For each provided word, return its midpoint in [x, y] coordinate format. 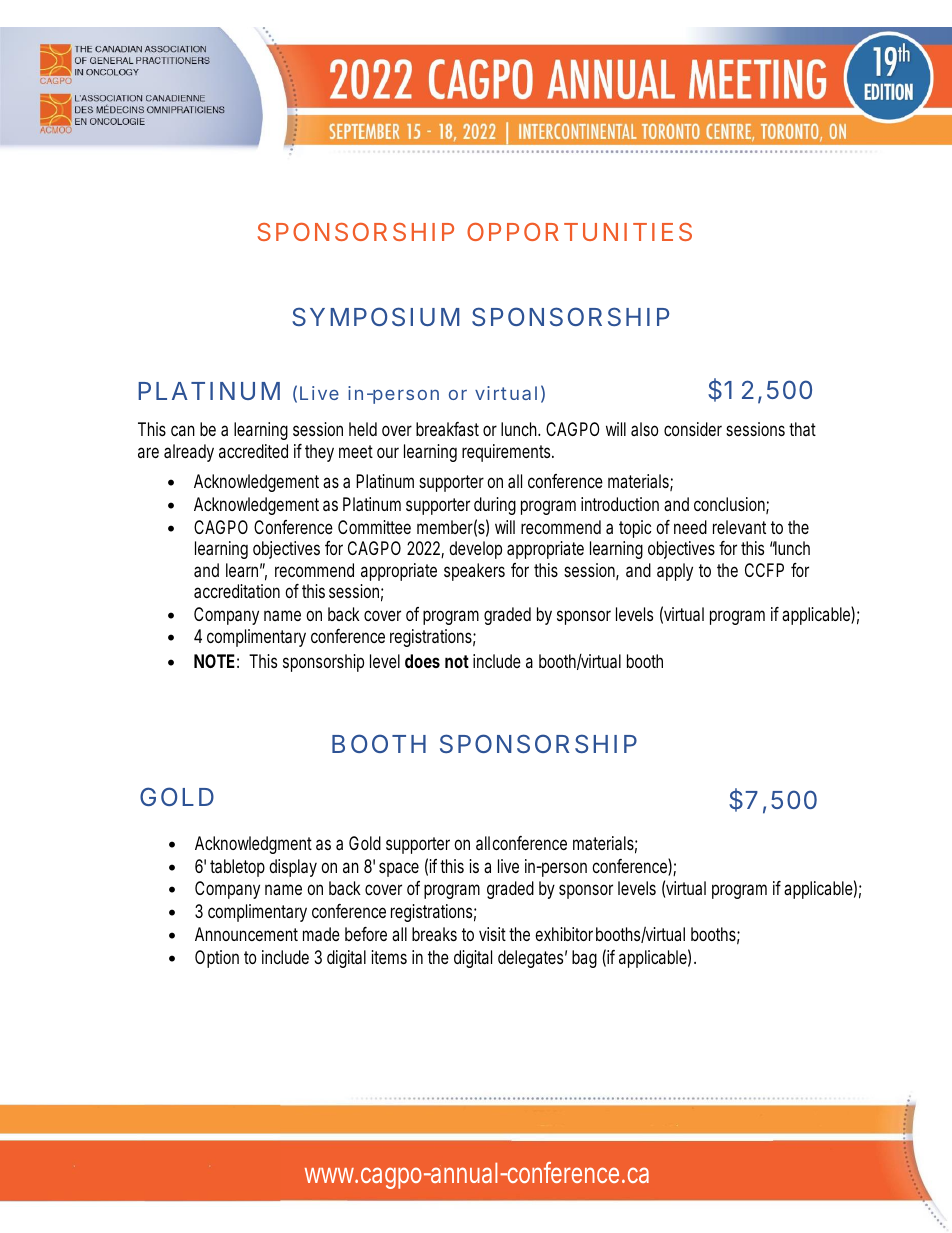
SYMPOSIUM [375, 316]
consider [693, 429]
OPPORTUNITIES [579, 232]
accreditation [237, 591]
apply [675, 572]
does [422, 661]
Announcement [246, 934]
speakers [474, 572]
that [802, 429]
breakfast [447, 429]
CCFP [764, 570]
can [183, 430]
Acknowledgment [253, 845]
